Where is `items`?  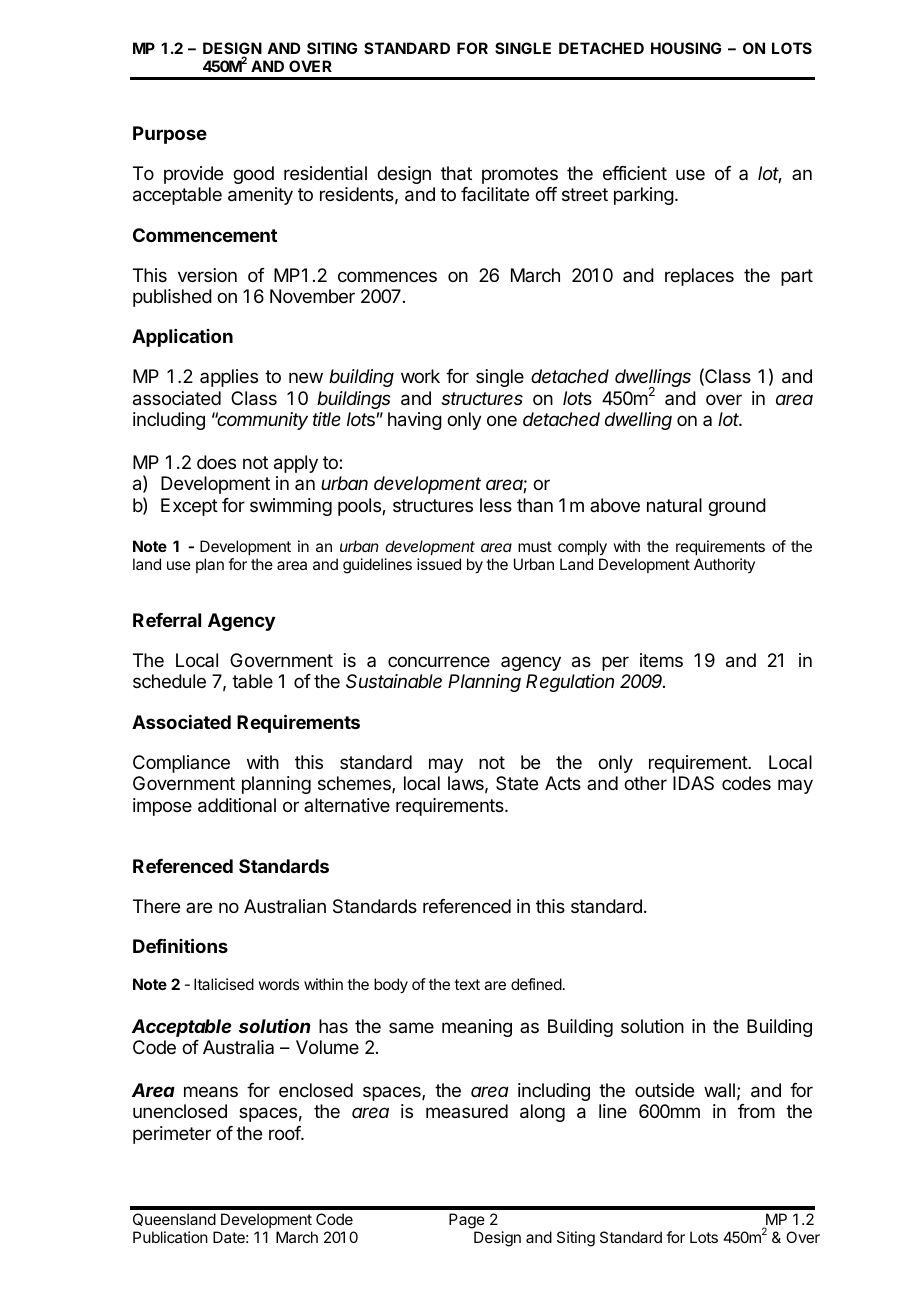 items is located at coordinates (661, 660).
